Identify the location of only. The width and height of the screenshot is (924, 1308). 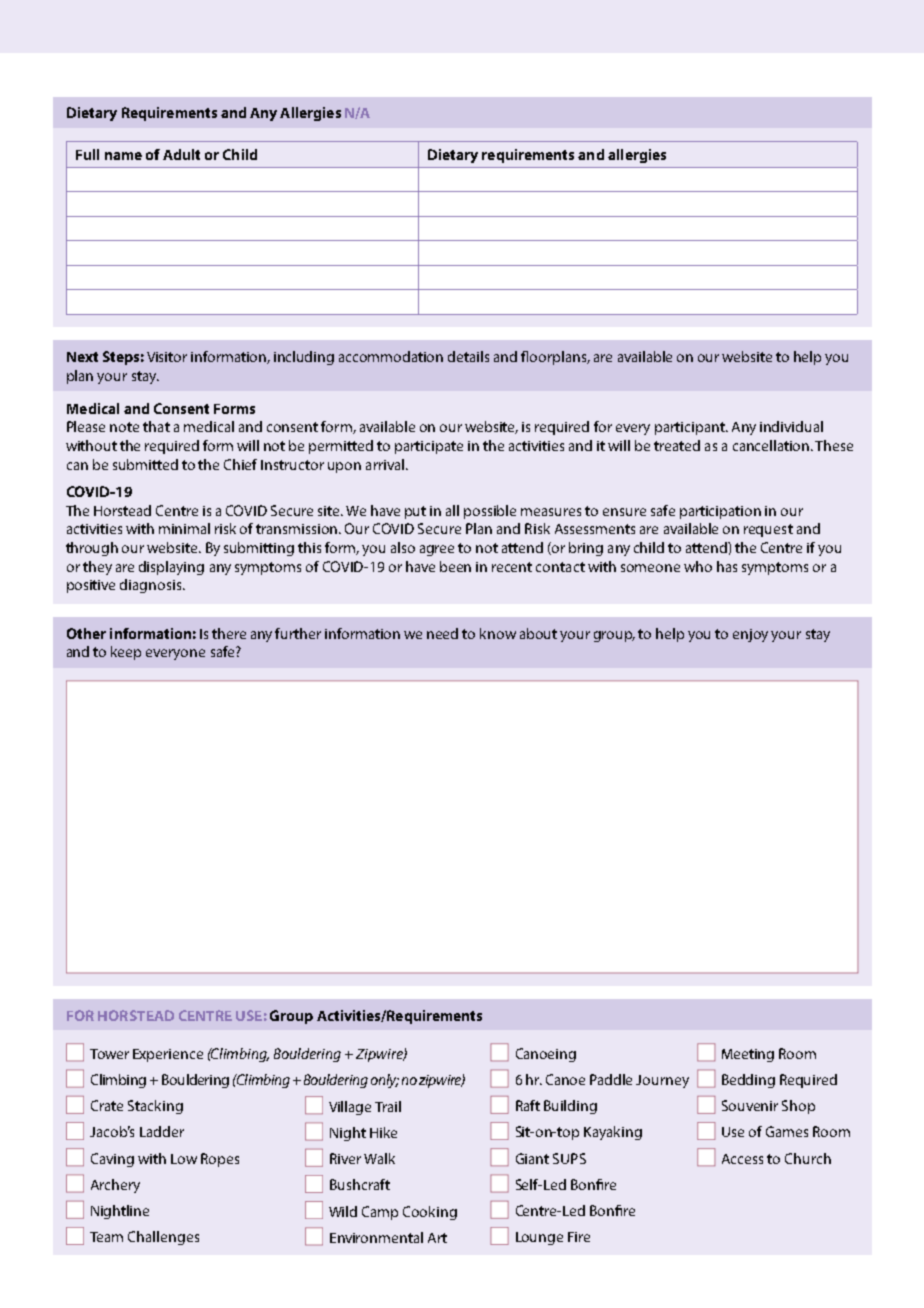
(385, 1081).
